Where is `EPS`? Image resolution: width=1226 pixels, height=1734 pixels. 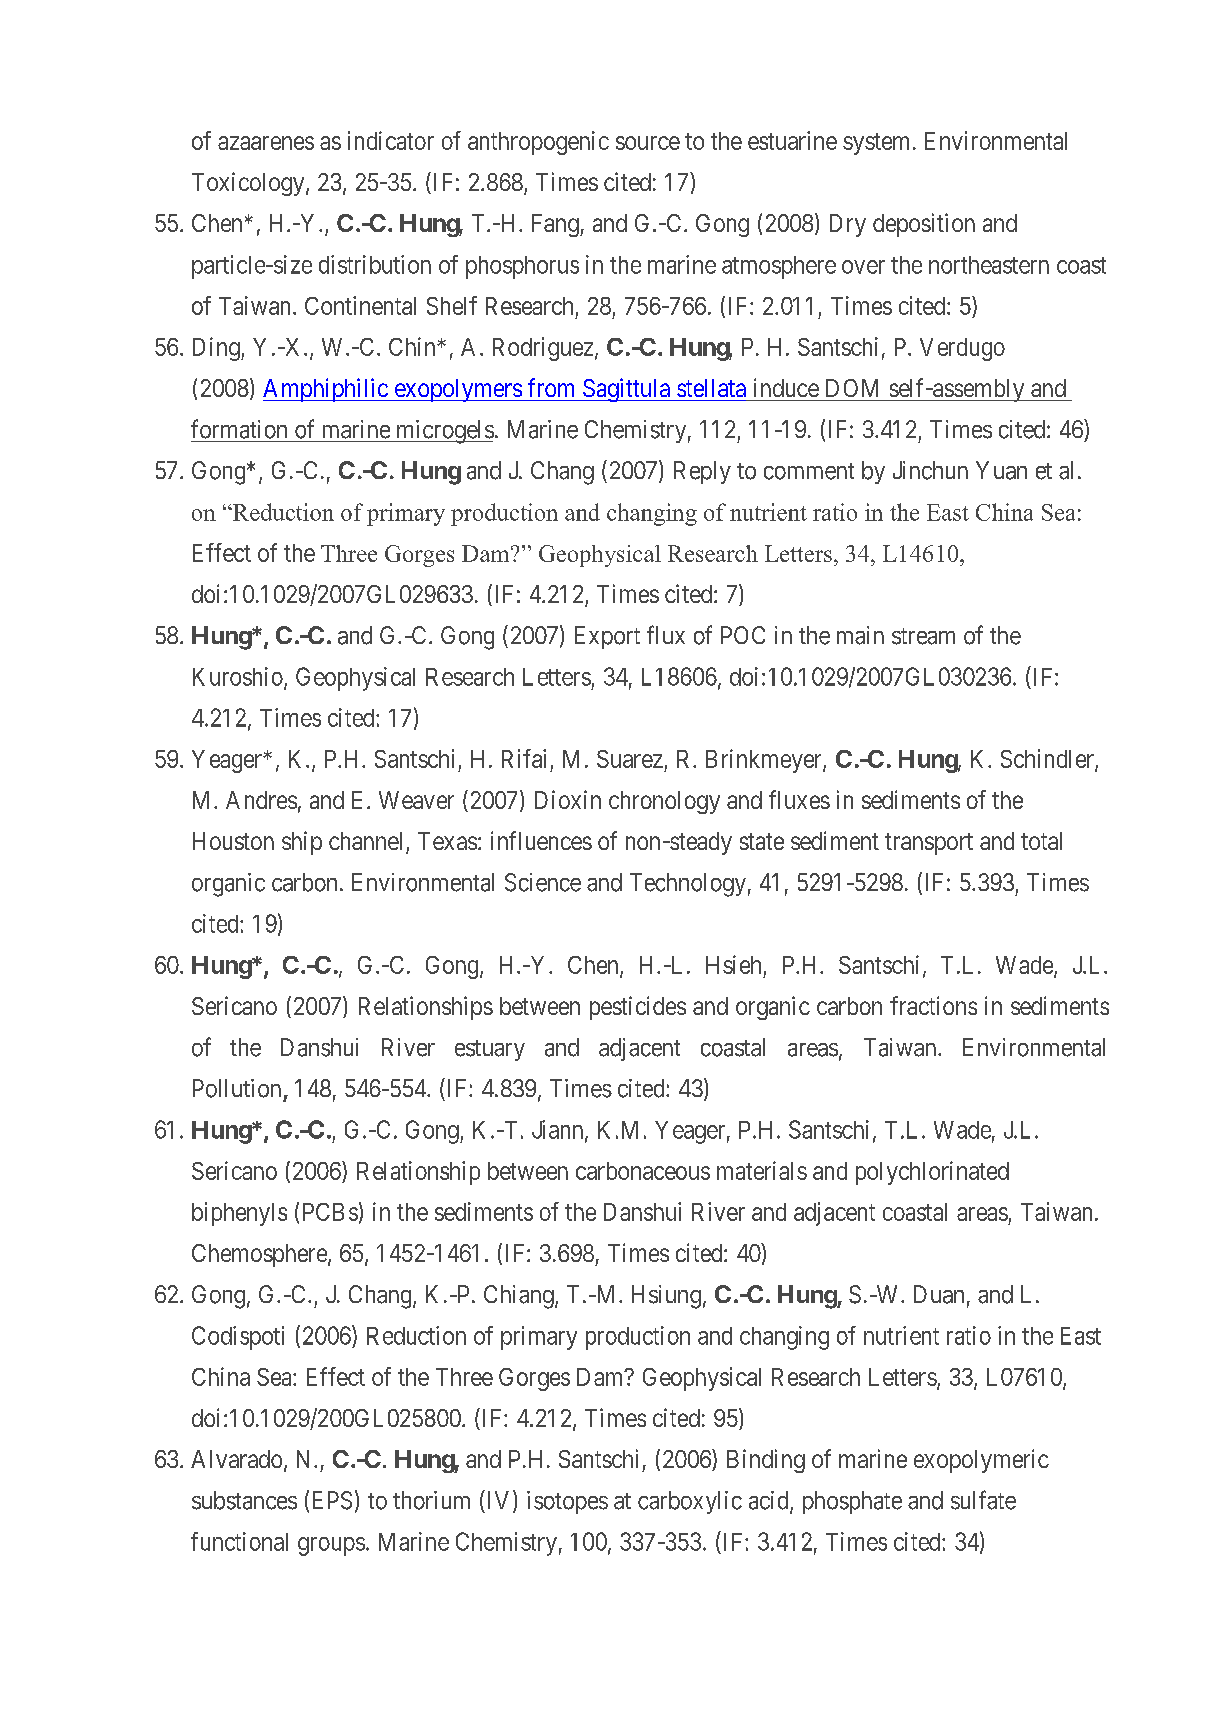
EPS is located at coordinates (332, 1500).
